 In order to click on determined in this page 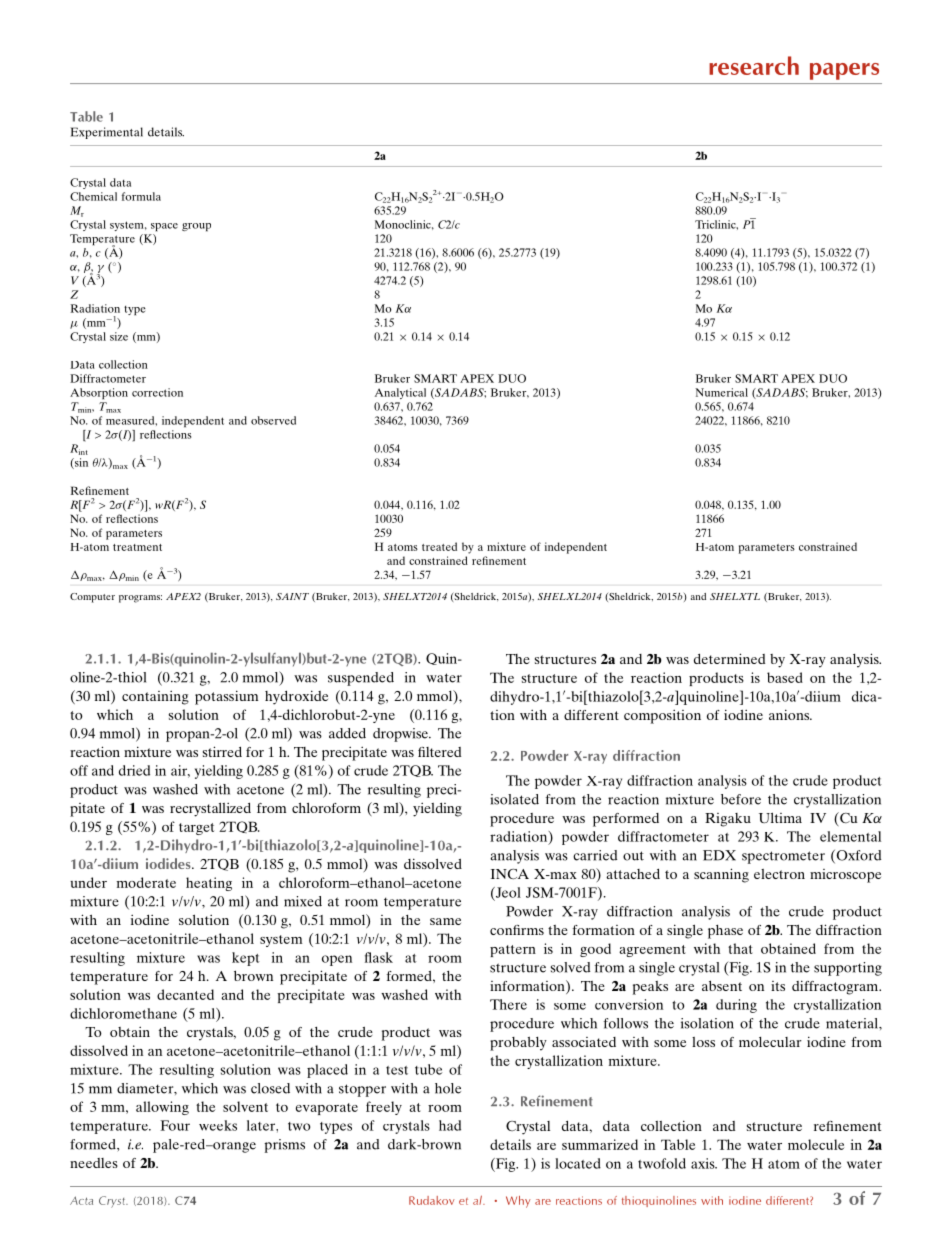, I will do `click(729, 658)`.
